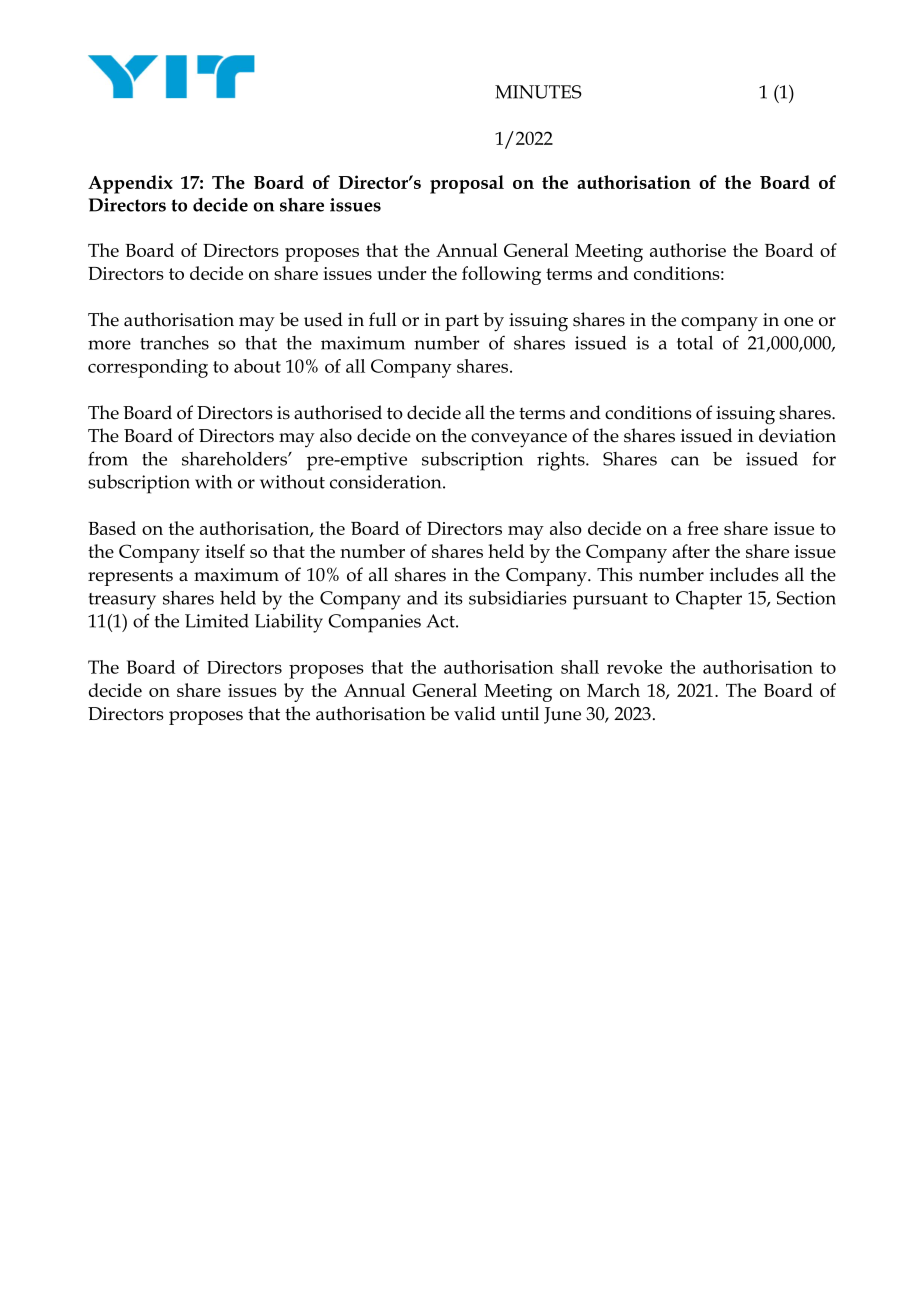 This screenshot has width=924, height=1308. I want to click on MINUTES, so click(538, 92).
